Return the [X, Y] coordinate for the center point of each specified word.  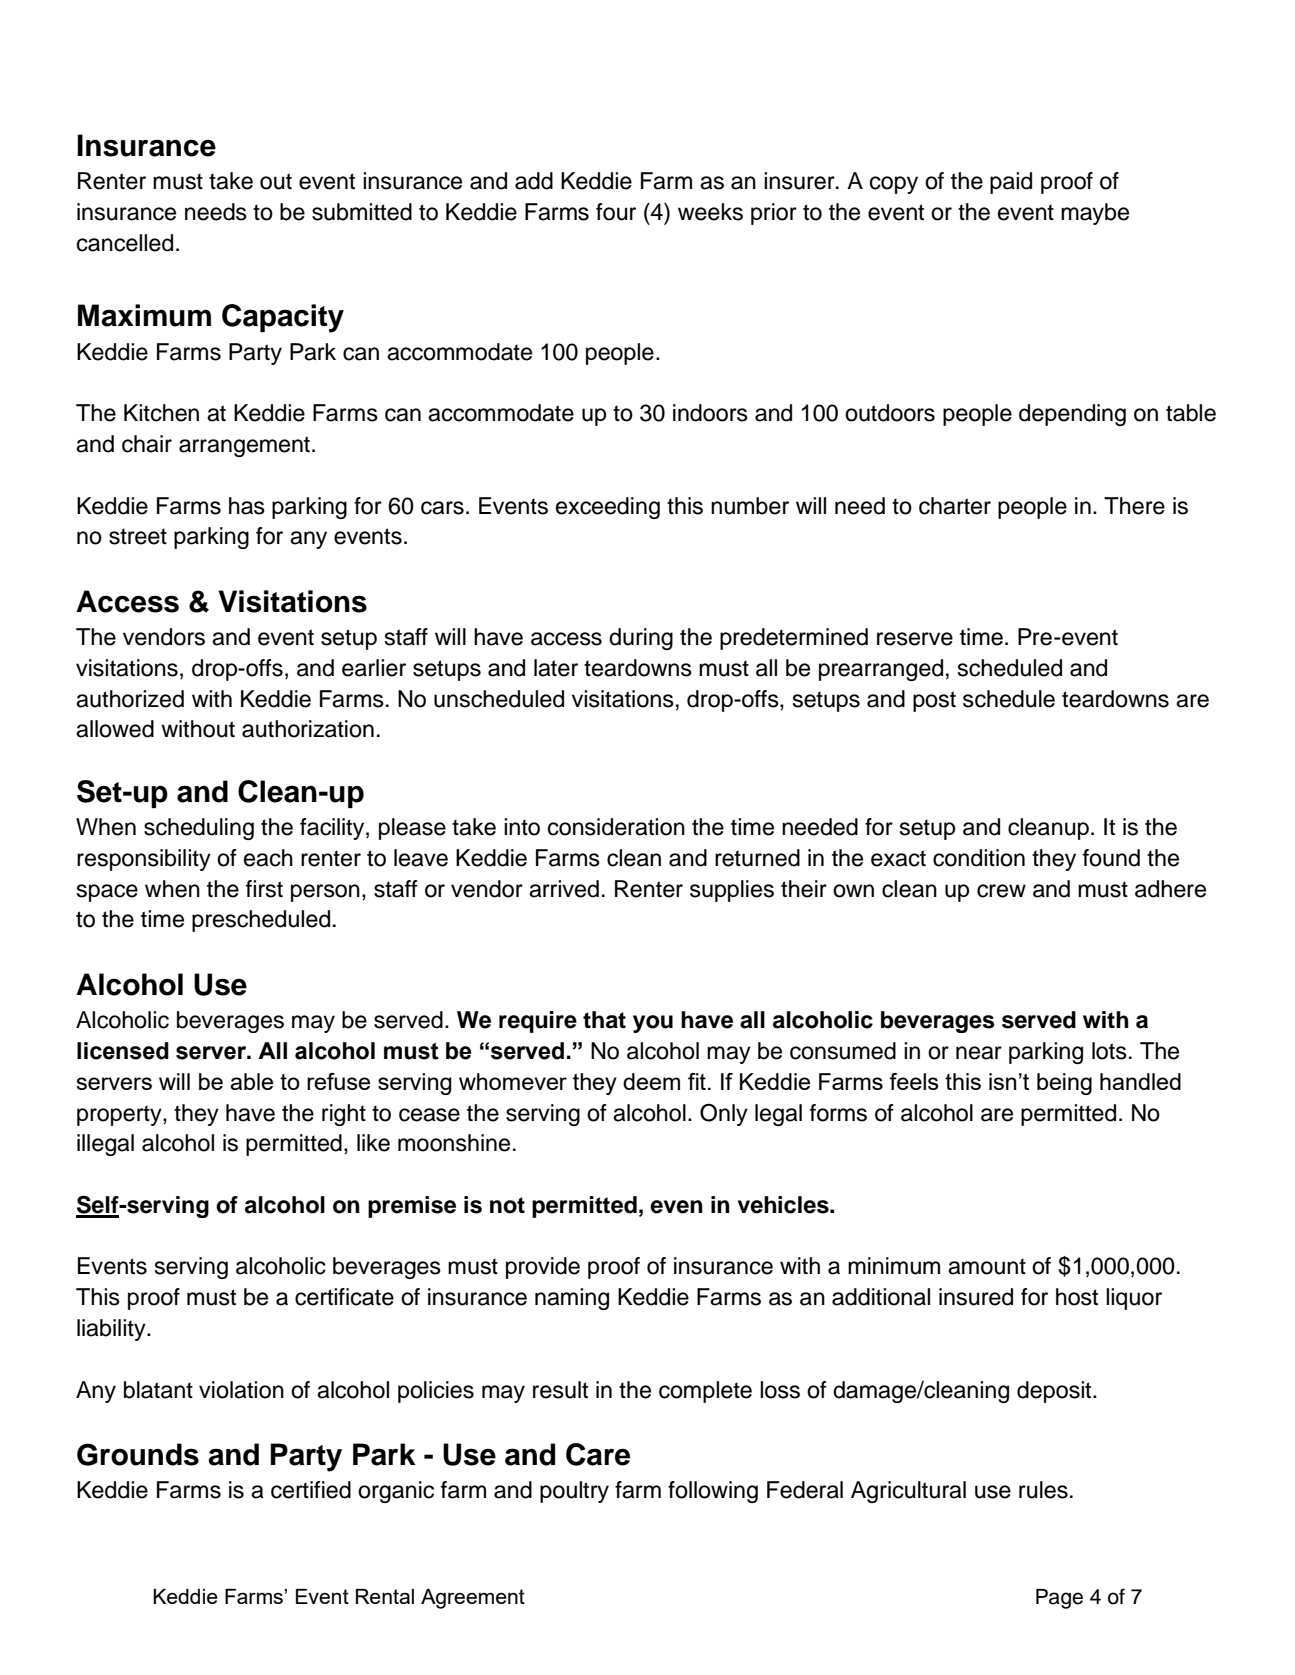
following [713, 1492]
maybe [1095, 214]
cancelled [125, 243]
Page [1059, 1599]
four [616, 212]
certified [311, 1490]
